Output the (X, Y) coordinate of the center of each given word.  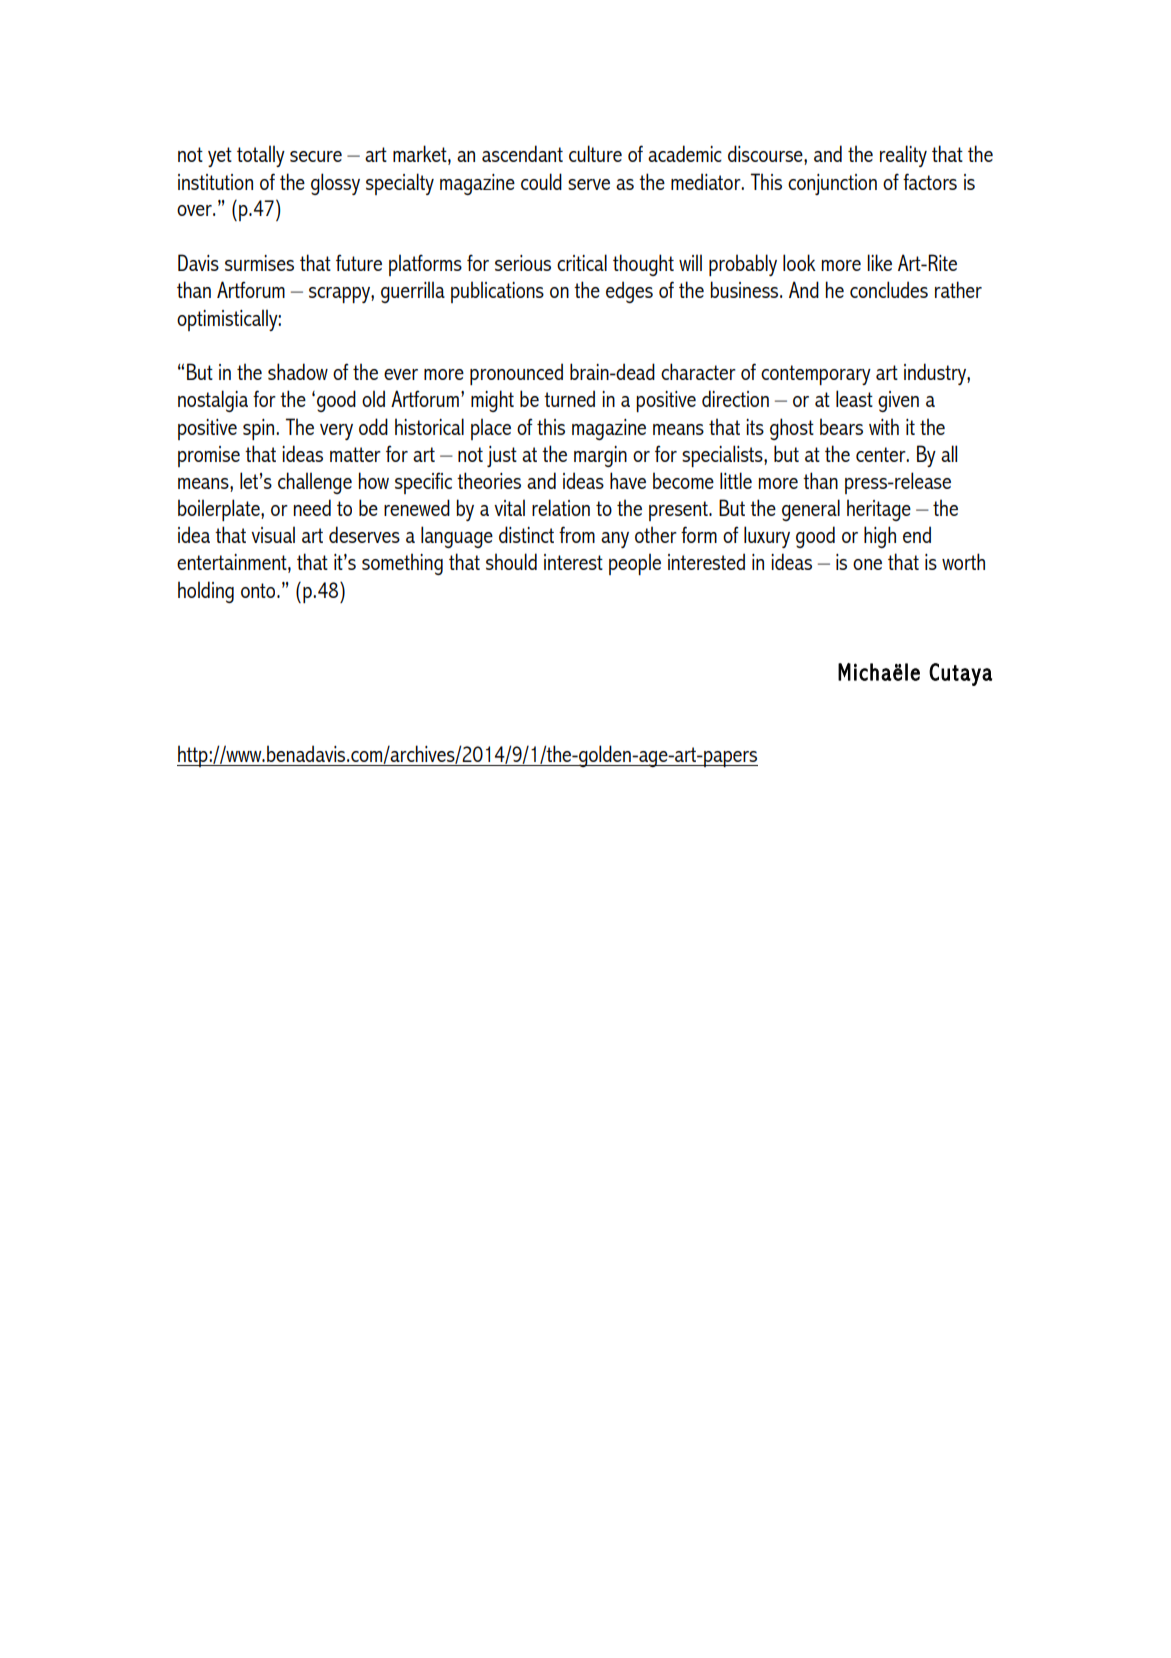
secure (316, 156)
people (635, 564)
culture (595, 153)
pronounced (516, 374)
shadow (298, 371)
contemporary (816, 375)
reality (903, 156)
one (867, 564)
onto (259, 590)
